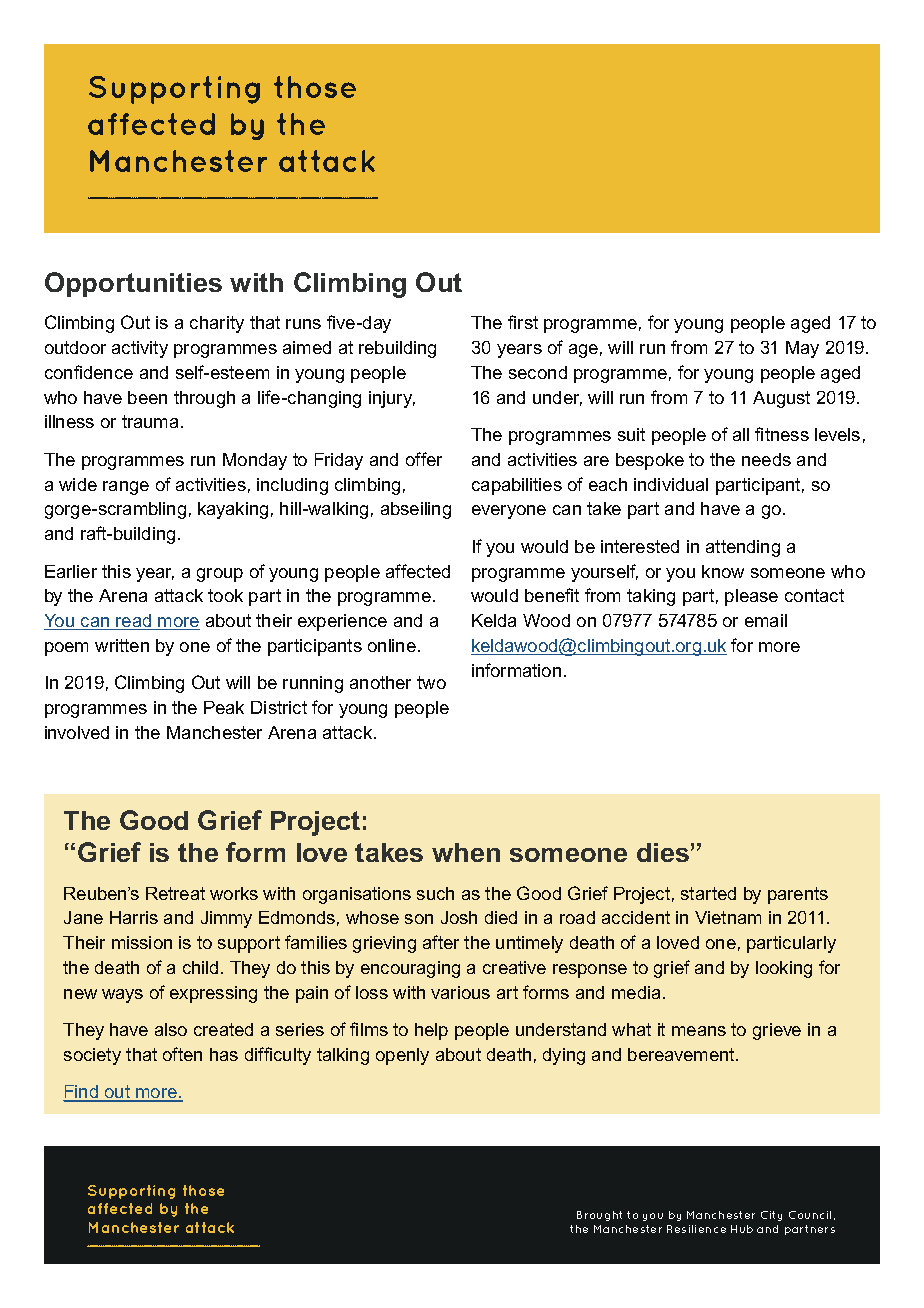 The width and height of the screenshot is (924, 1308). What do you see at coordinates (126, 488) in the screenshot?
I see `range` at bounding box center [126, 488].
